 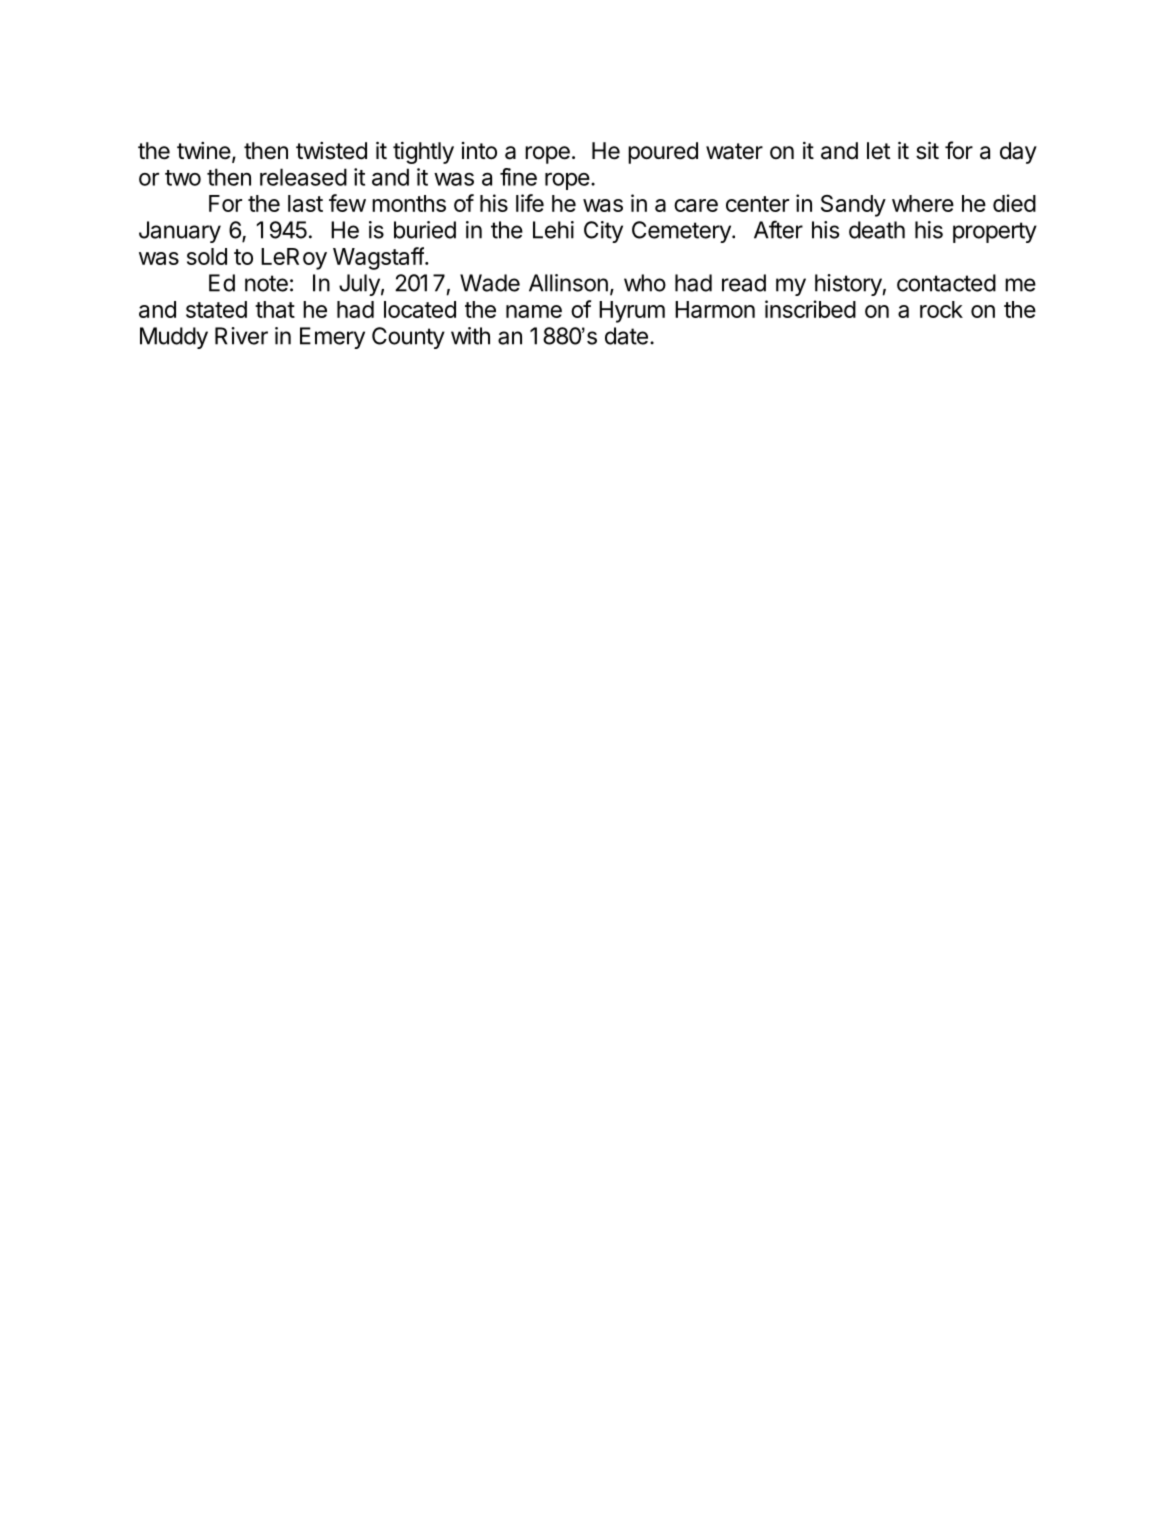 I want to click on River, so click(x=241, y=336).
